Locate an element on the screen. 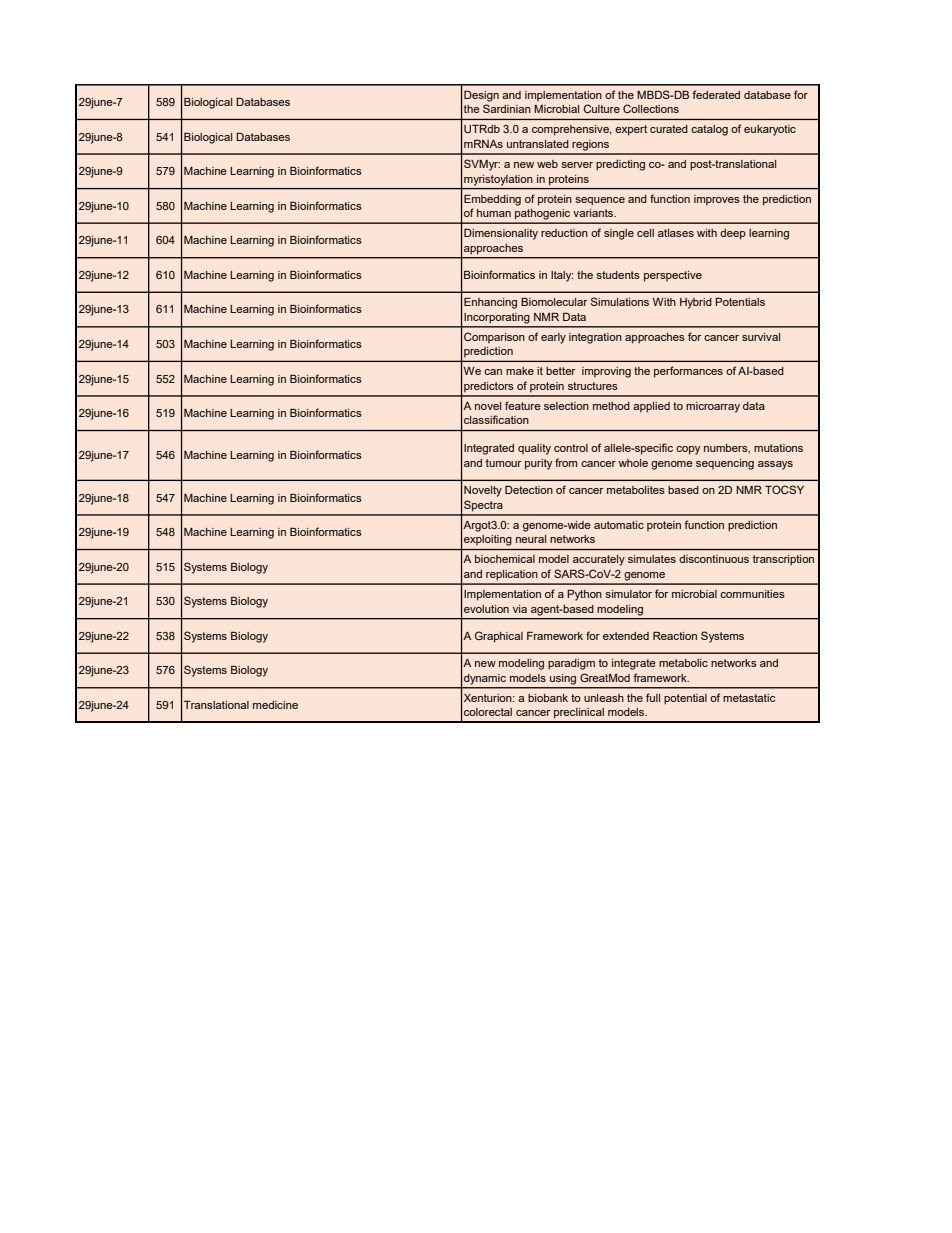  untranslated is located at coordinates (538, 144).
